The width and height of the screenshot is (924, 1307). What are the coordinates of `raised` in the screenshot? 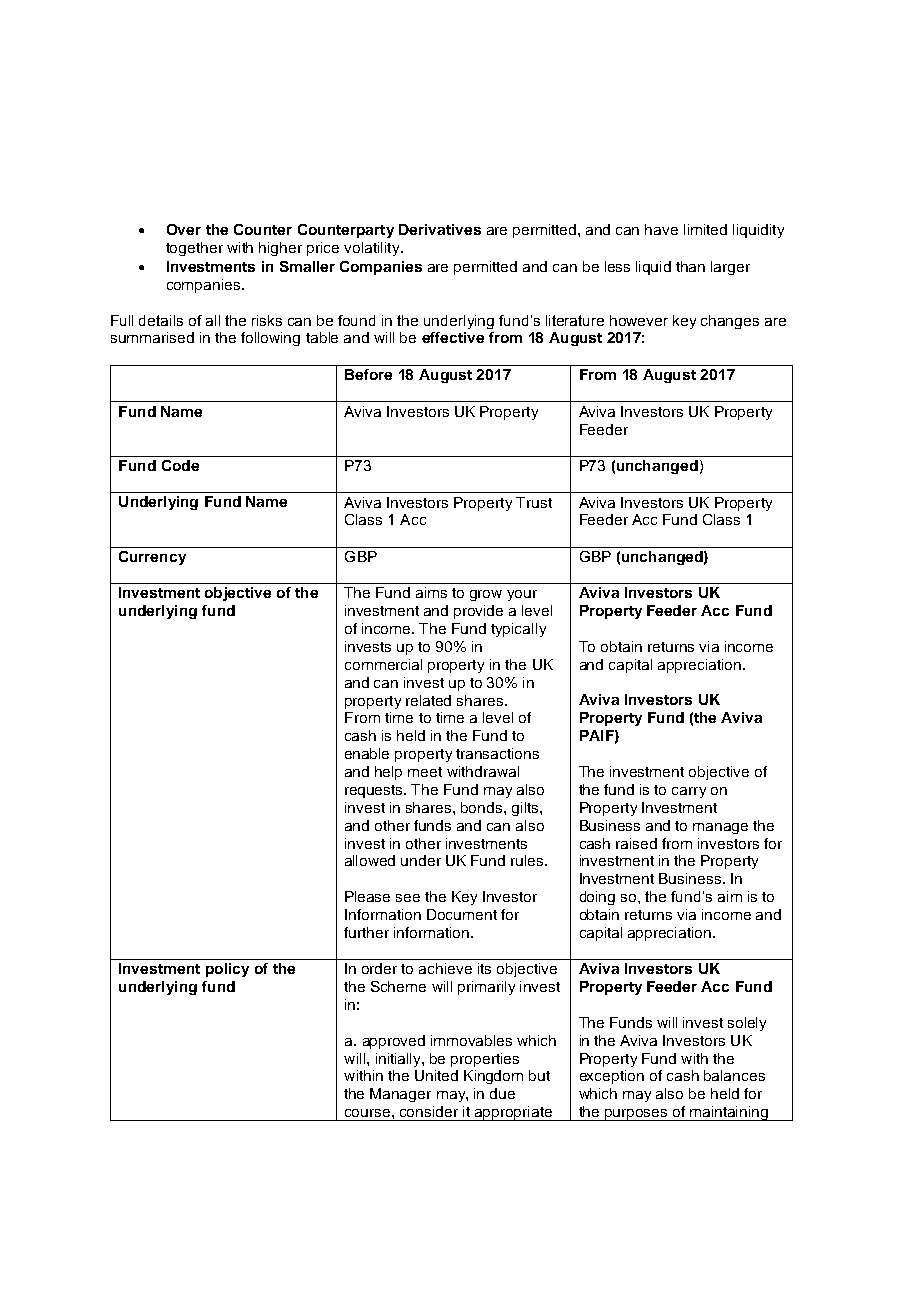 It's located at (636, 843).
